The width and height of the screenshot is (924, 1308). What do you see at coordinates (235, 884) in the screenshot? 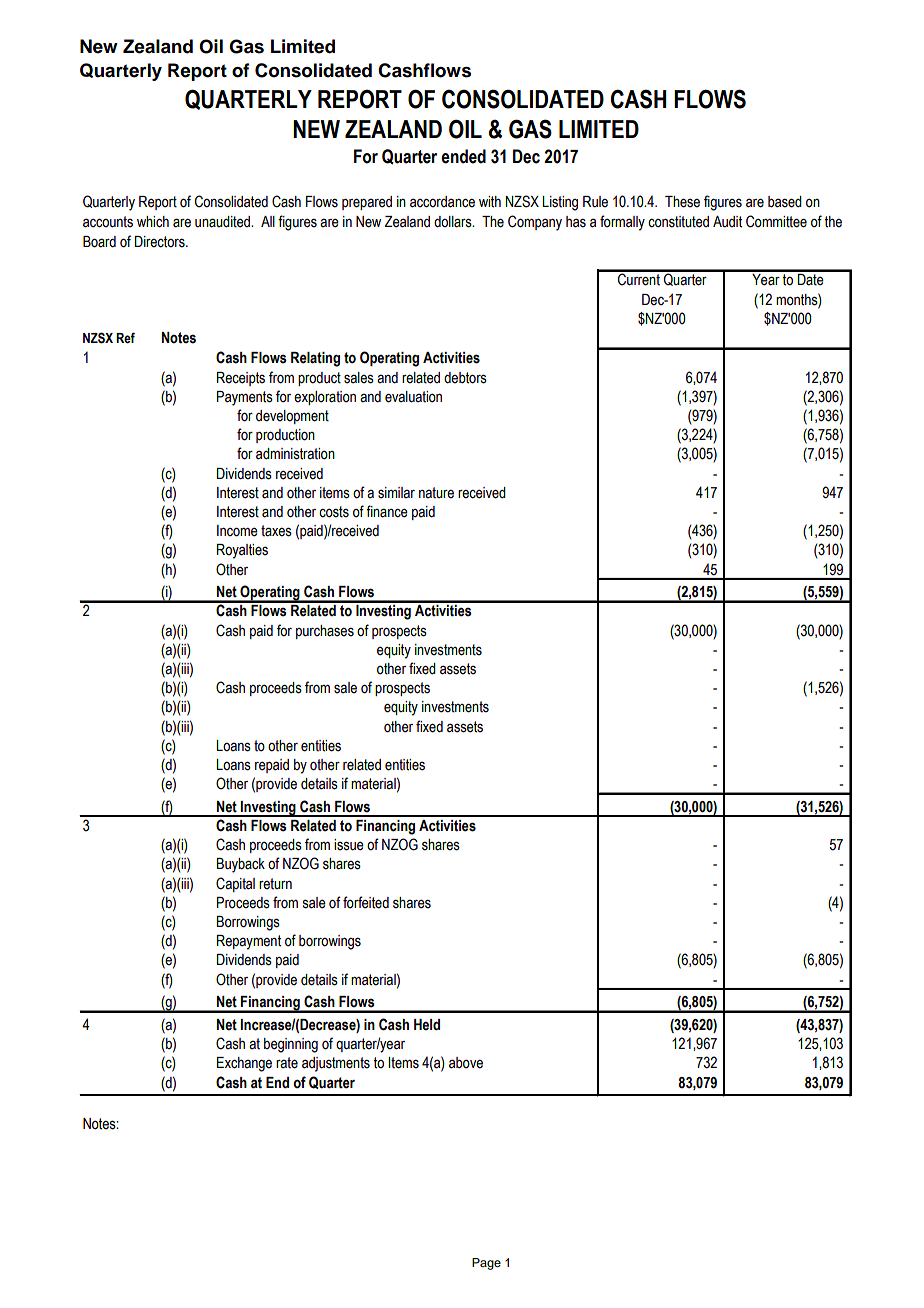
I see `Capital` at bounding box center [235, 884].
